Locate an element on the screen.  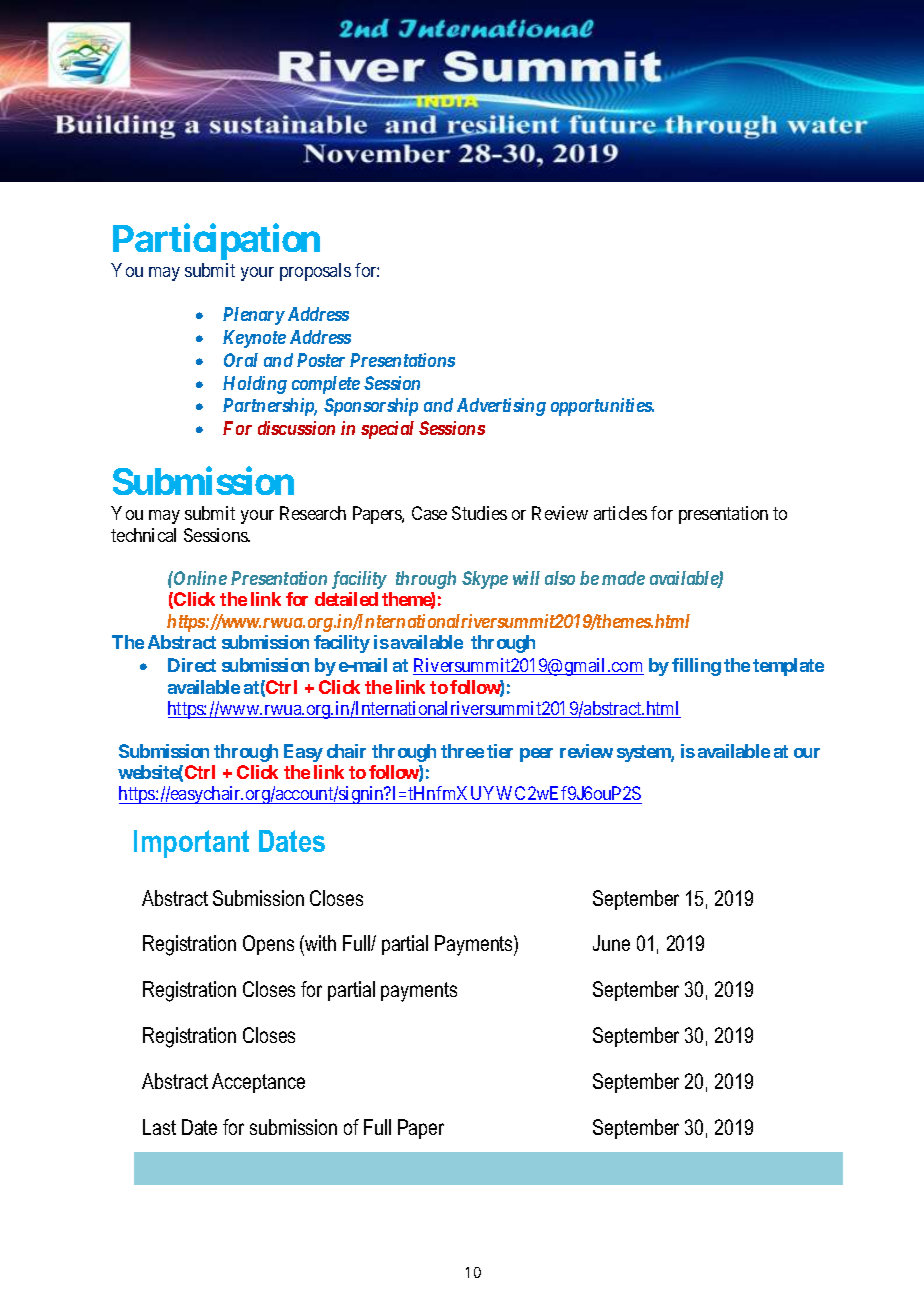
filling is located at coordinates (696, 667).
